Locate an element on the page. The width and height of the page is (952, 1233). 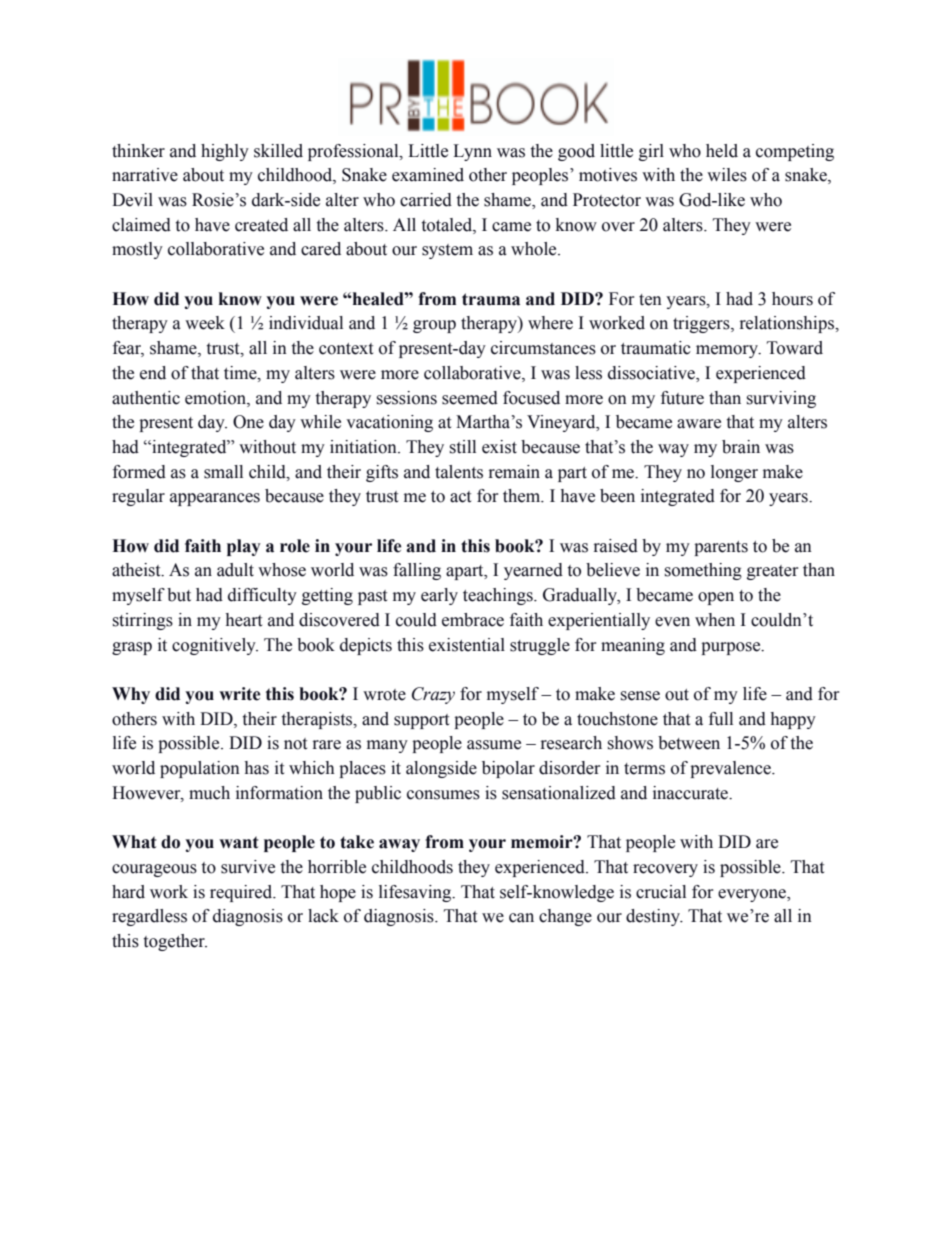
emotion is located at coordinates (216, 398).
